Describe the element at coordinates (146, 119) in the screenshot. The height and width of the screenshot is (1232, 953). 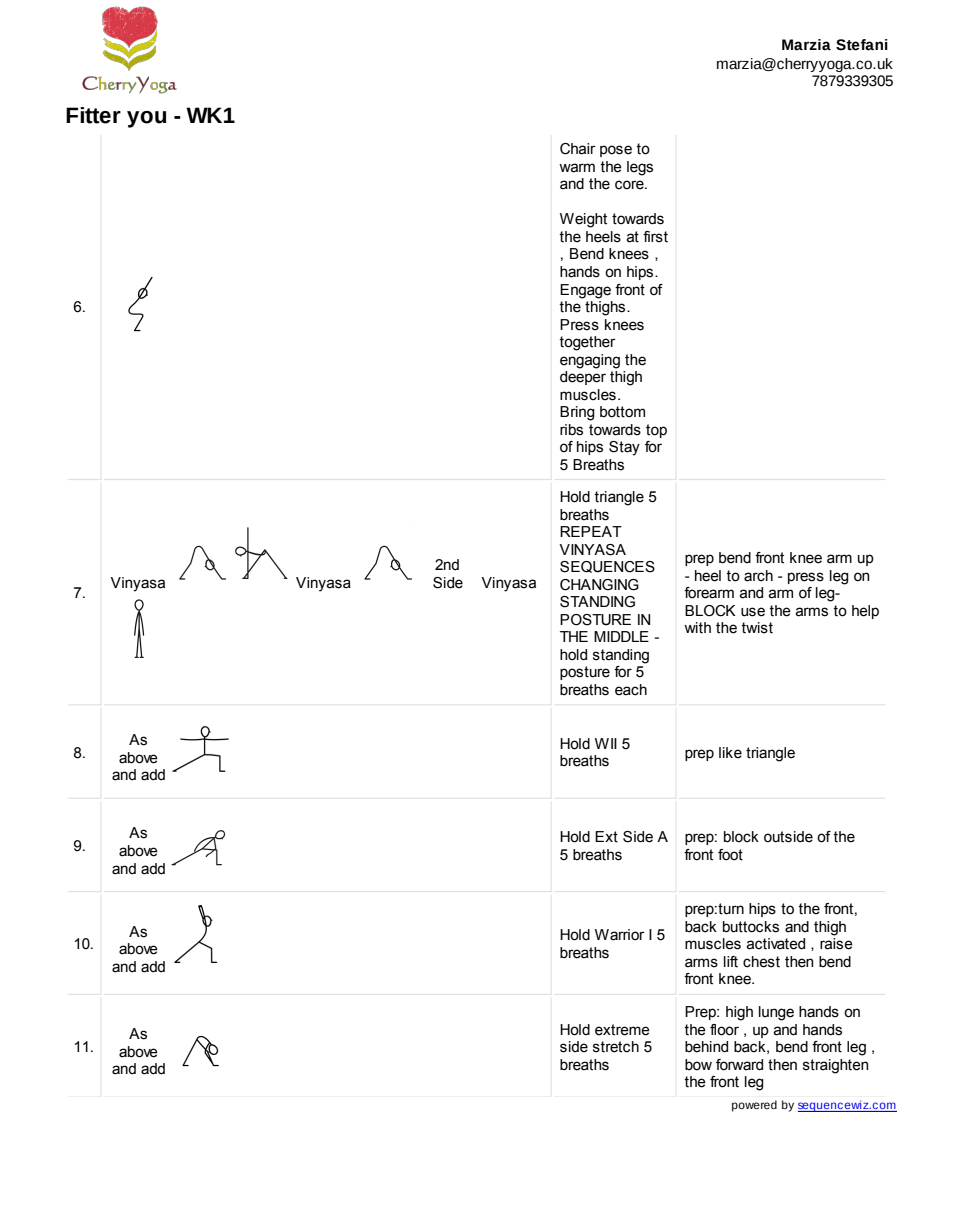
I see `you` at that location.
